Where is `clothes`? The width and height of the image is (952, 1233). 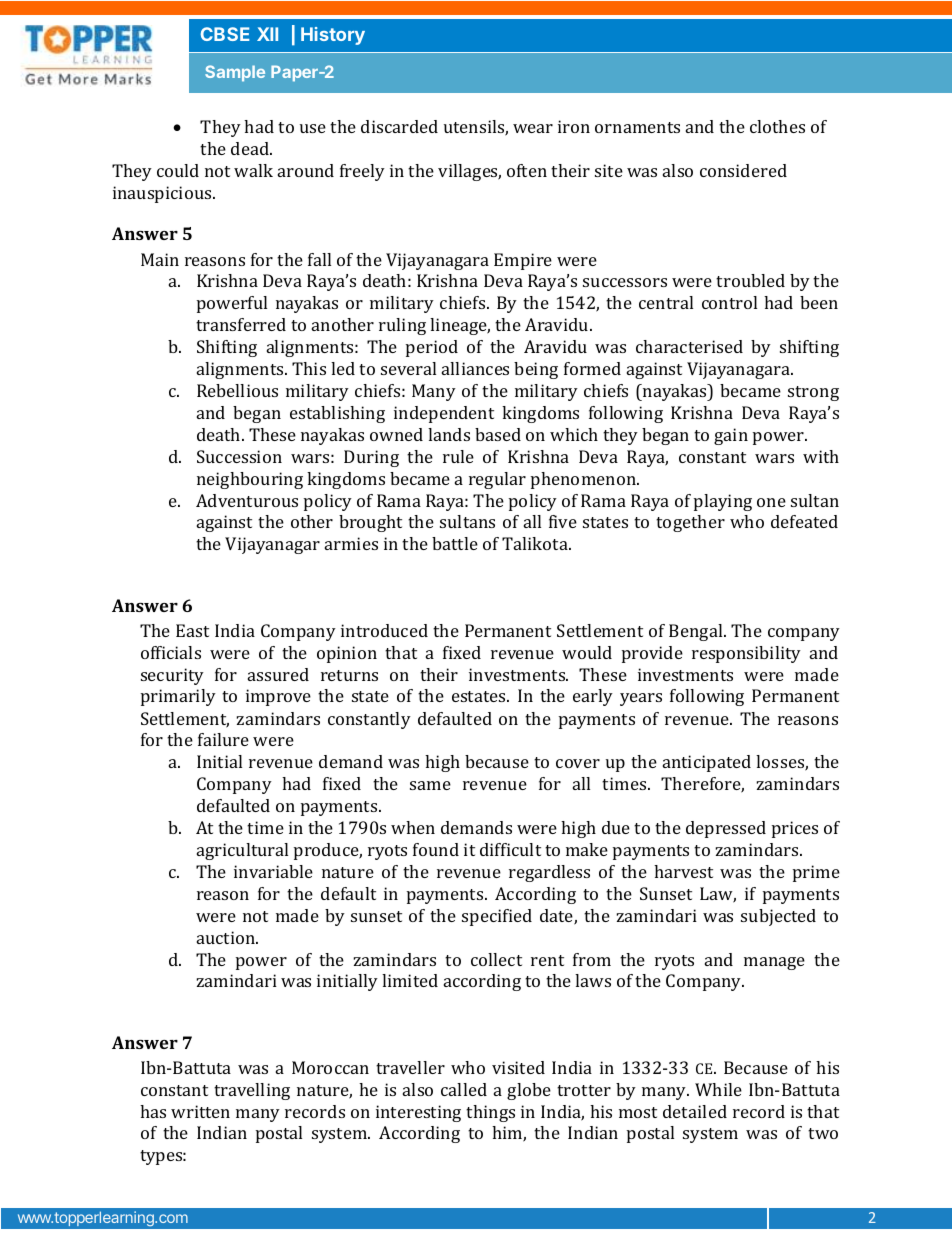 clothes is located at coordinates (777, 126).
